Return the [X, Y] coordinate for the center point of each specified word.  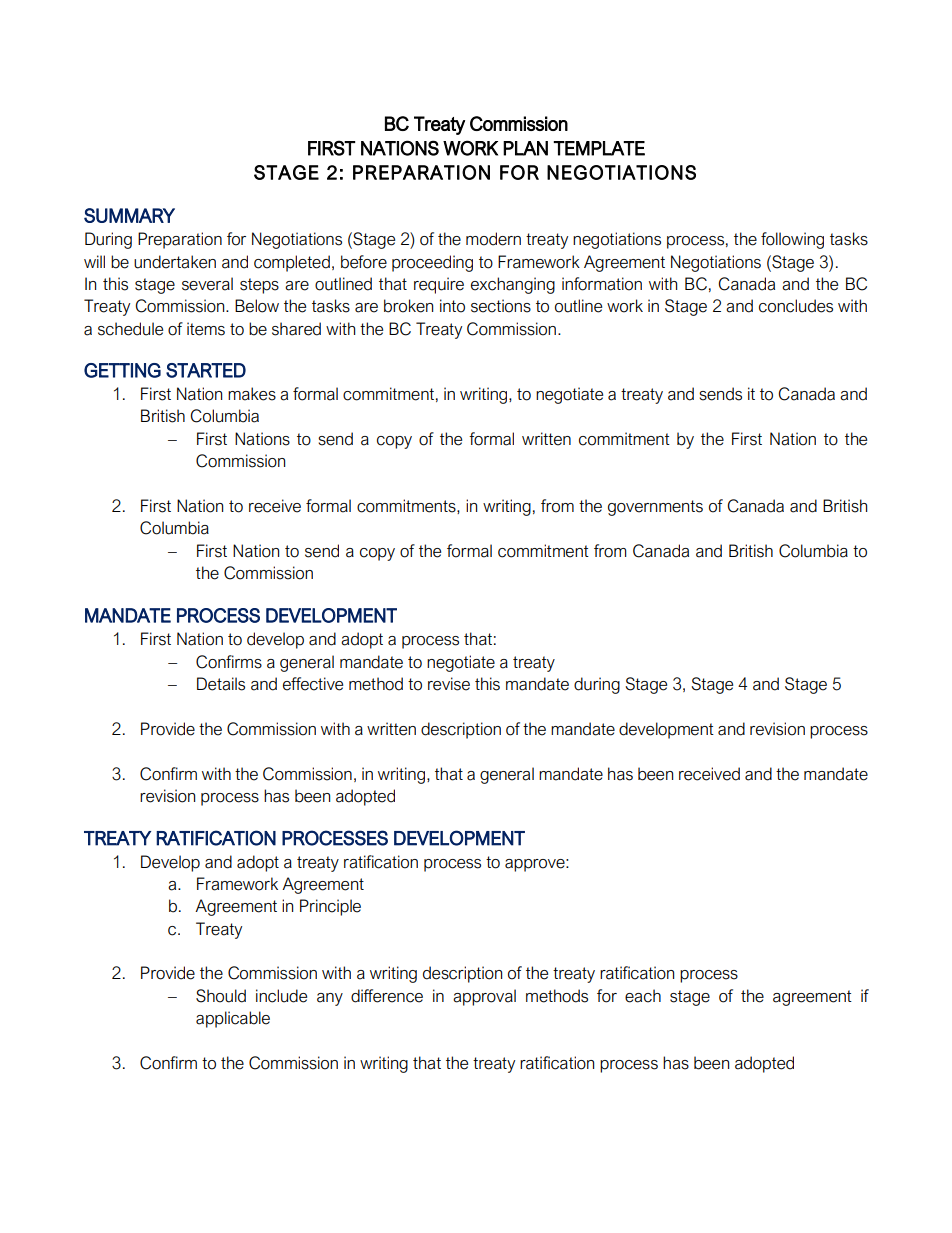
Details [221, 684]
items [206, 329]
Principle [330, 907]
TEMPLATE [599, 148]
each [643, 996]
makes [252, 394]
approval [484, 997]
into [452, 306]
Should [221, 996]
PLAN [525, 148]
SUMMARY [129, 215]
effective [313, 684]
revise [449, 684]
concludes [796, 306]
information [602, 284]
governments [655, 508]
